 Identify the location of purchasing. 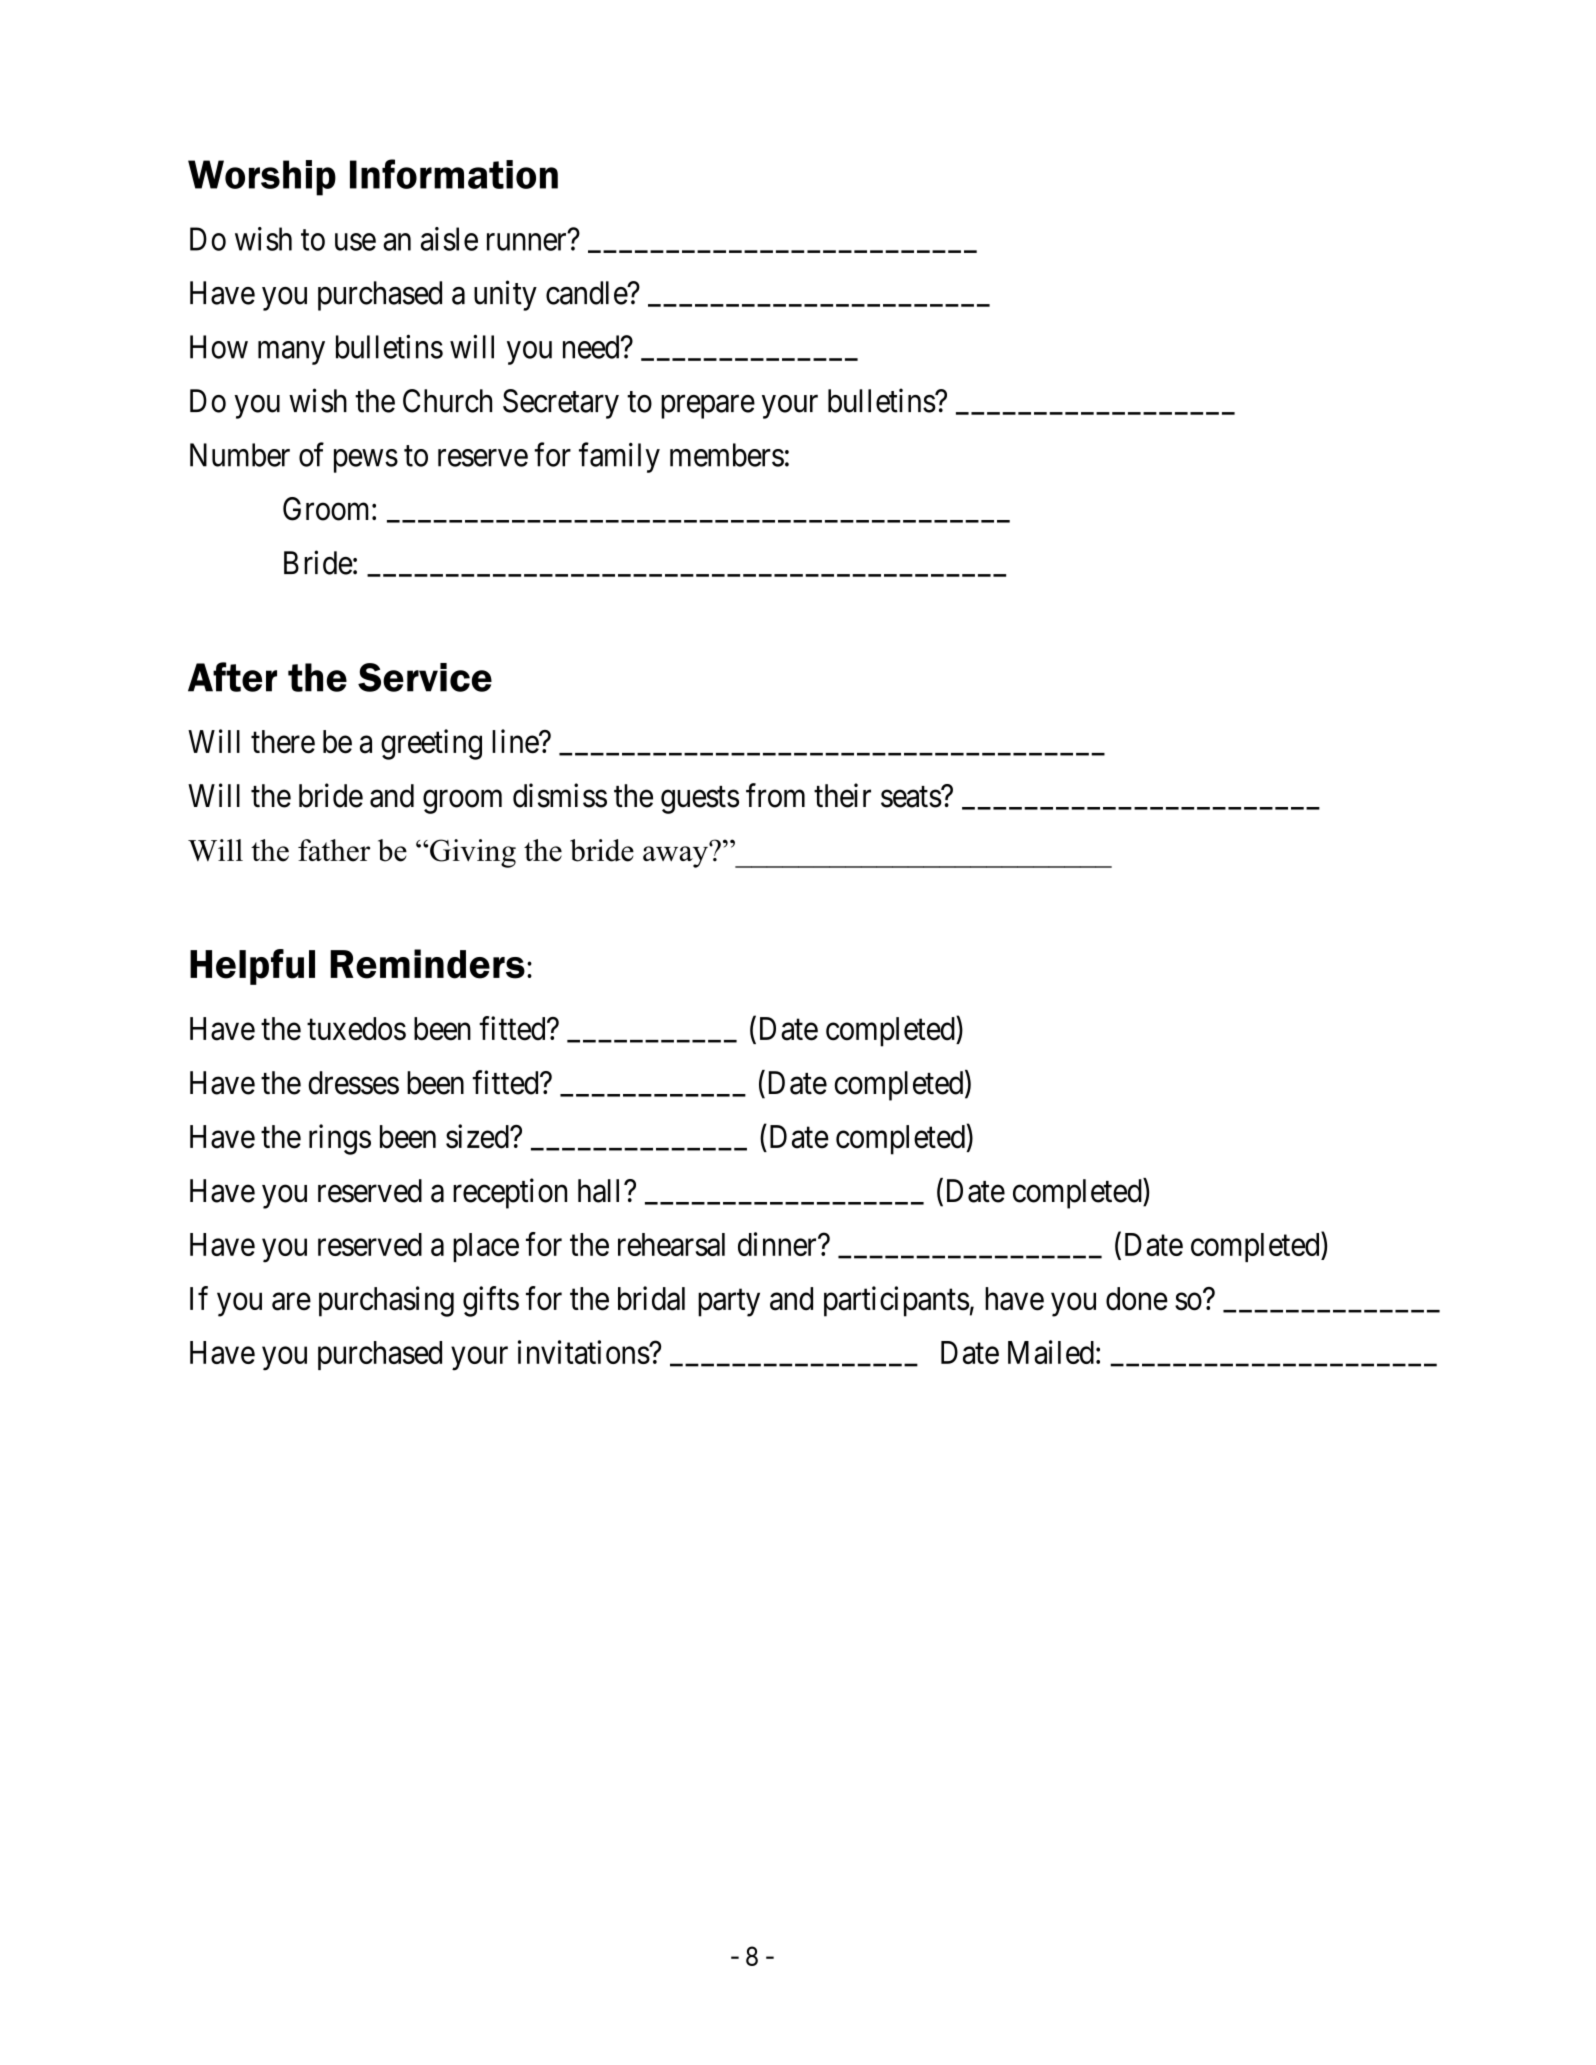
(386, 1301).
